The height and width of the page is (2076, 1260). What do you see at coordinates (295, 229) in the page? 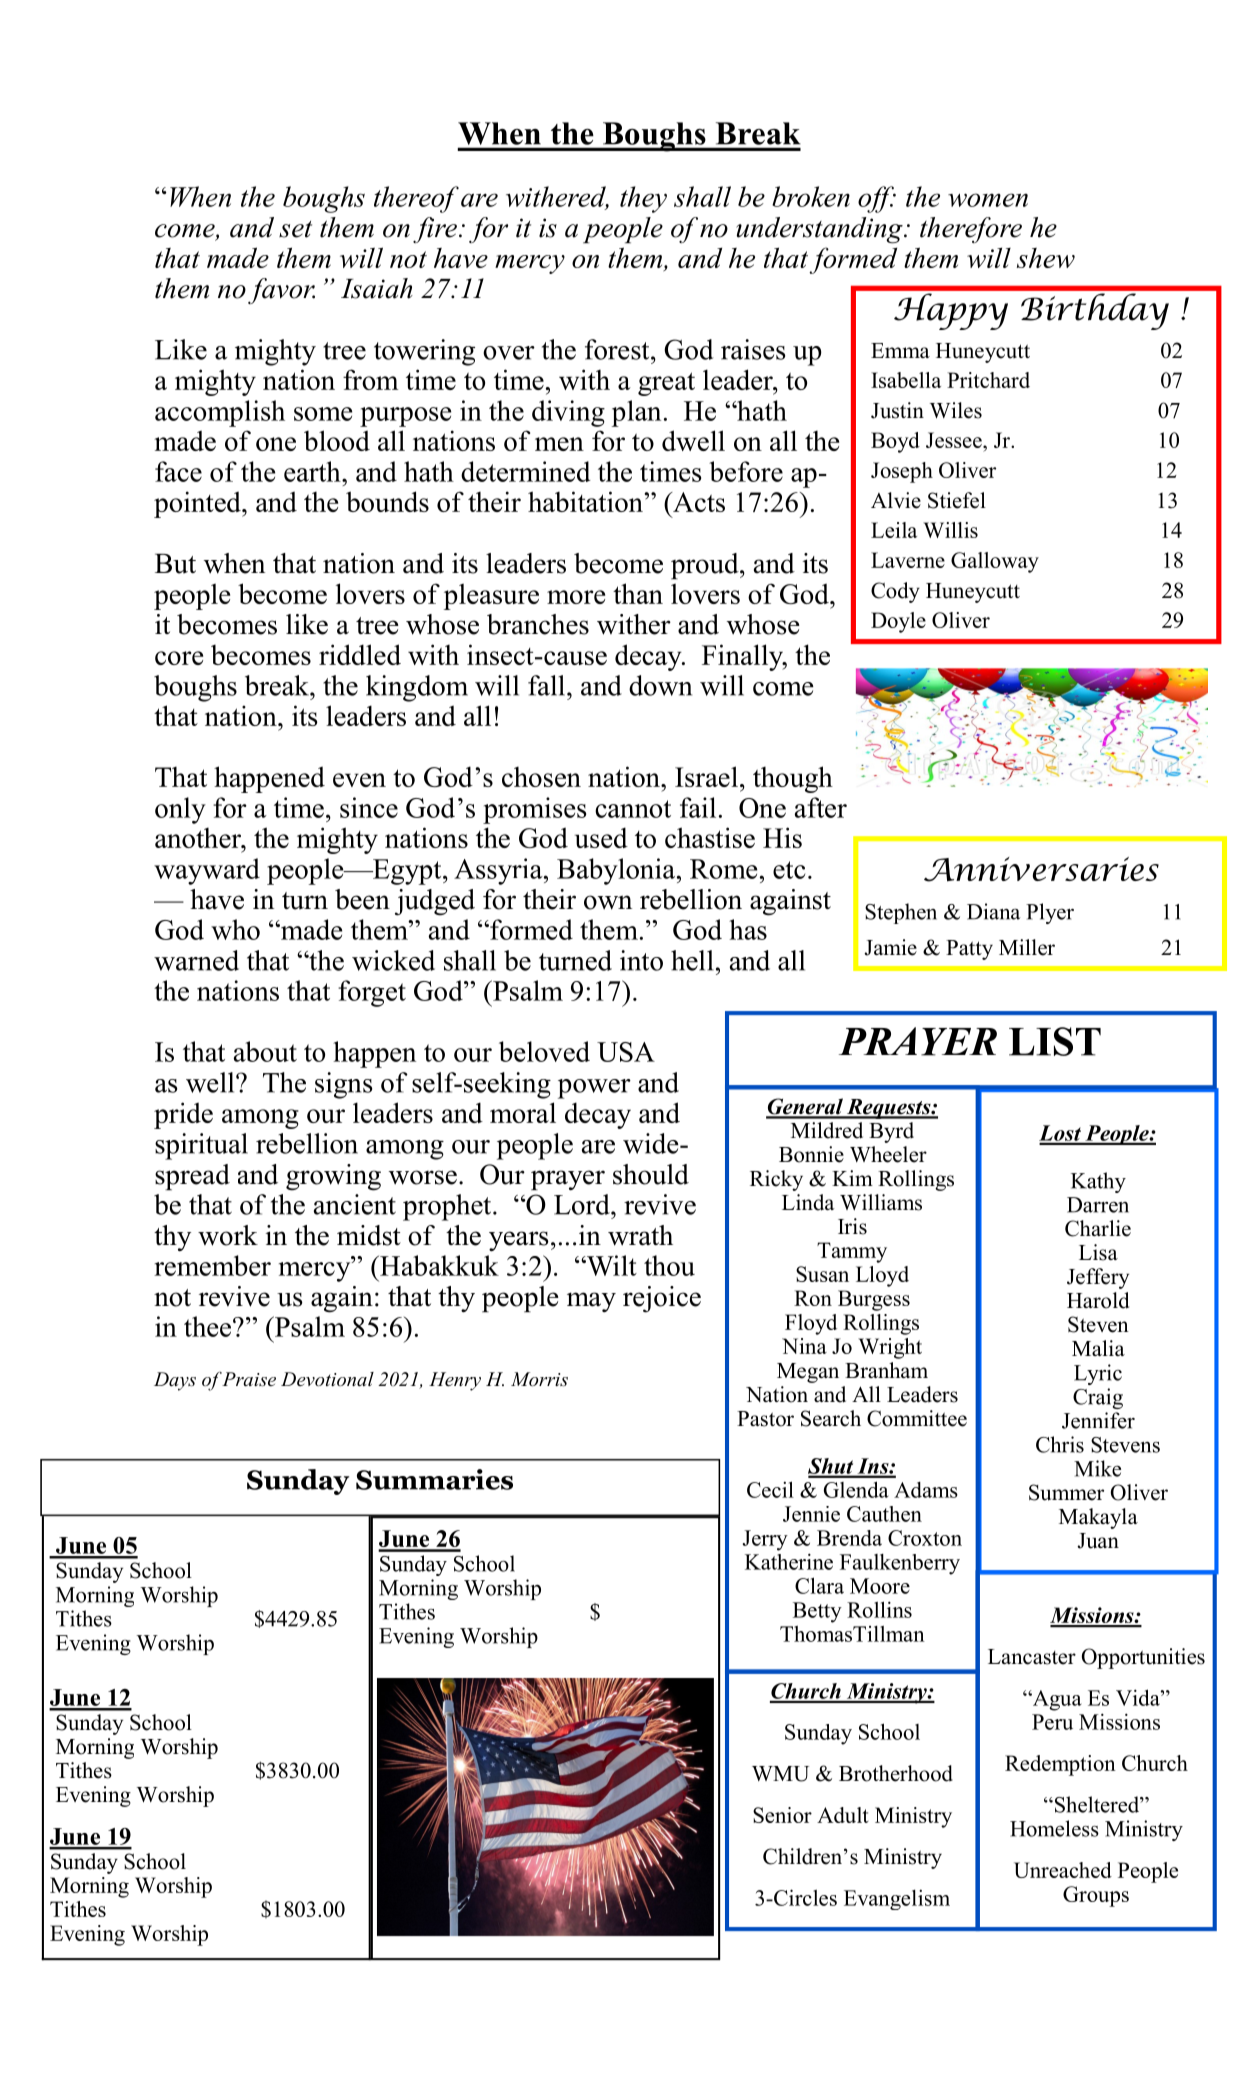
I see `set` at bounding box center [295, 229].
